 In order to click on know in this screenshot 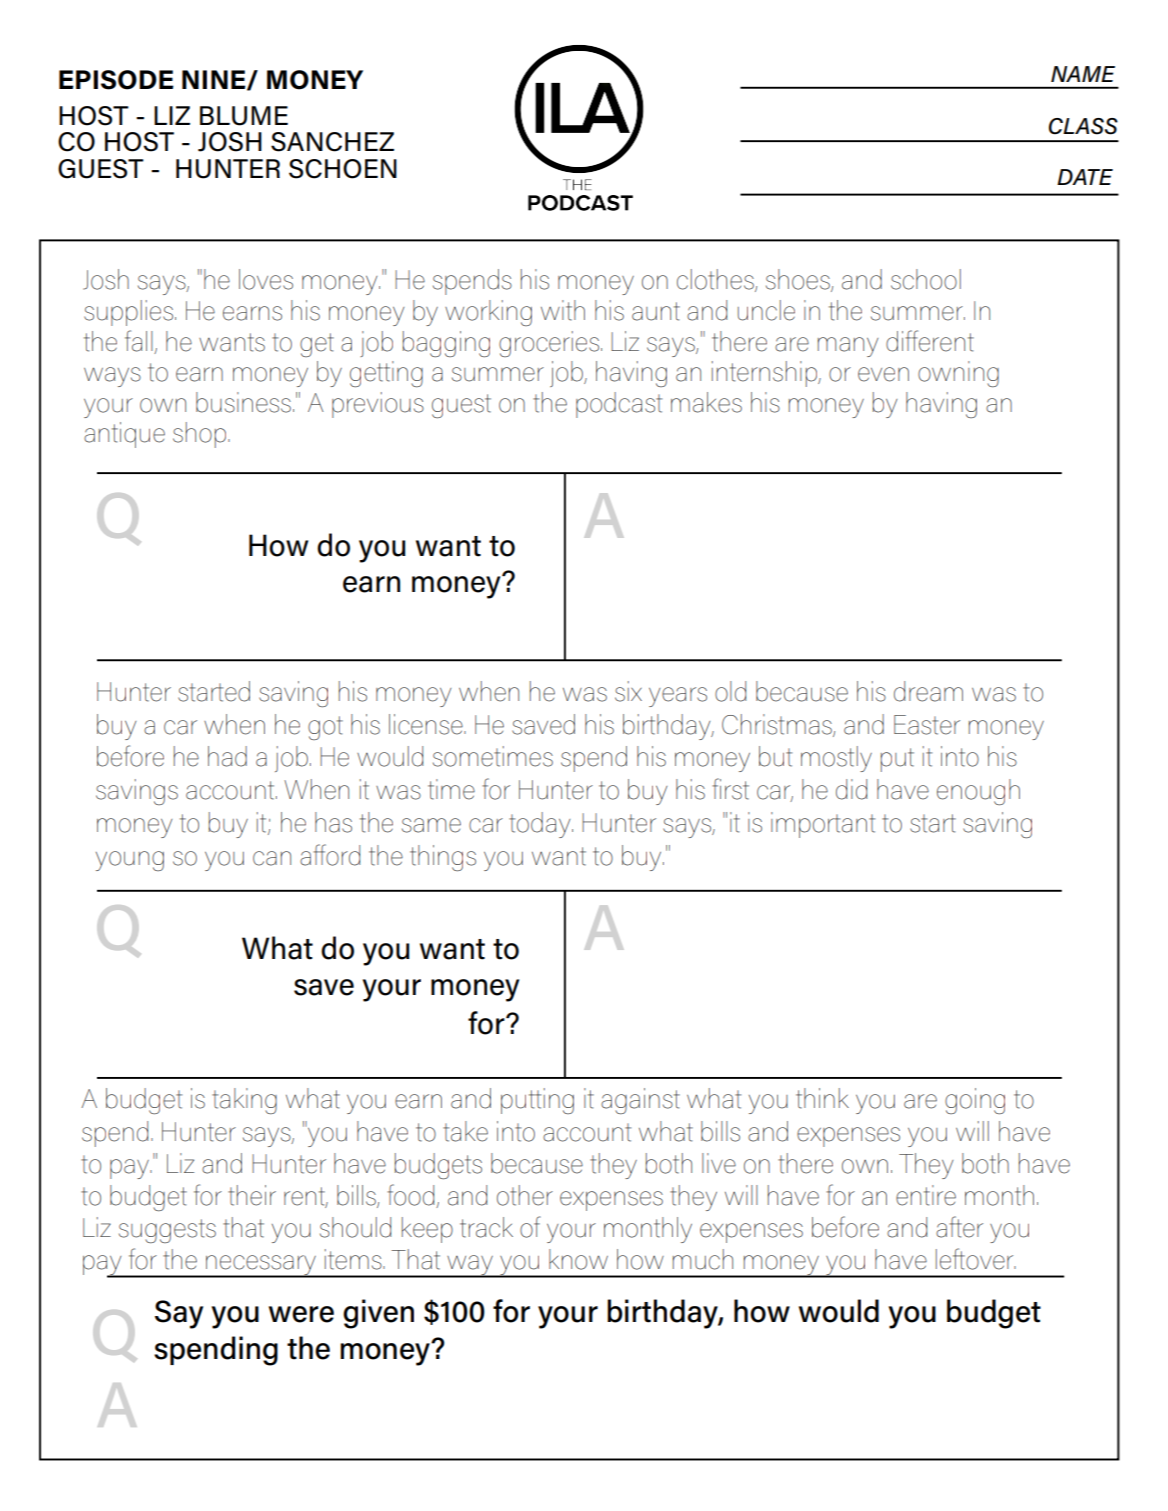, I will do `click(578, 1259)`.
